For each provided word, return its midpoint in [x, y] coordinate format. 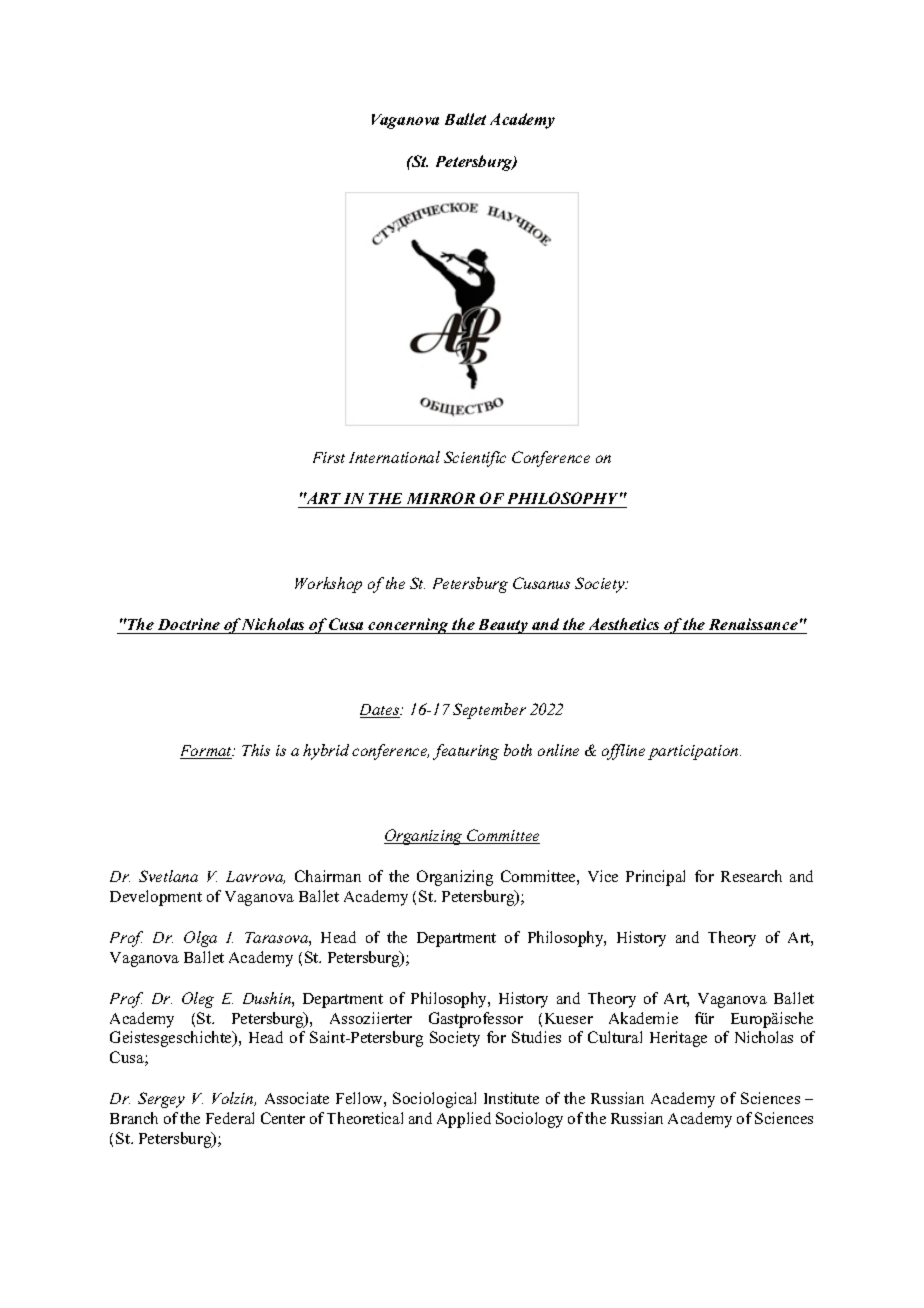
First [329, 457]
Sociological [434, 1100]
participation [694, 752]
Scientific [475, 459]
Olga [200, 939]
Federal [230, 1118]
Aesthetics [624, 626]
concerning [409, 626]
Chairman [328, 876]
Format [207, 752]
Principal [655, 878]
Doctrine [189, 626]
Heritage [678, 1039]
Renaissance [753, 626]
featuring [466, 752]
